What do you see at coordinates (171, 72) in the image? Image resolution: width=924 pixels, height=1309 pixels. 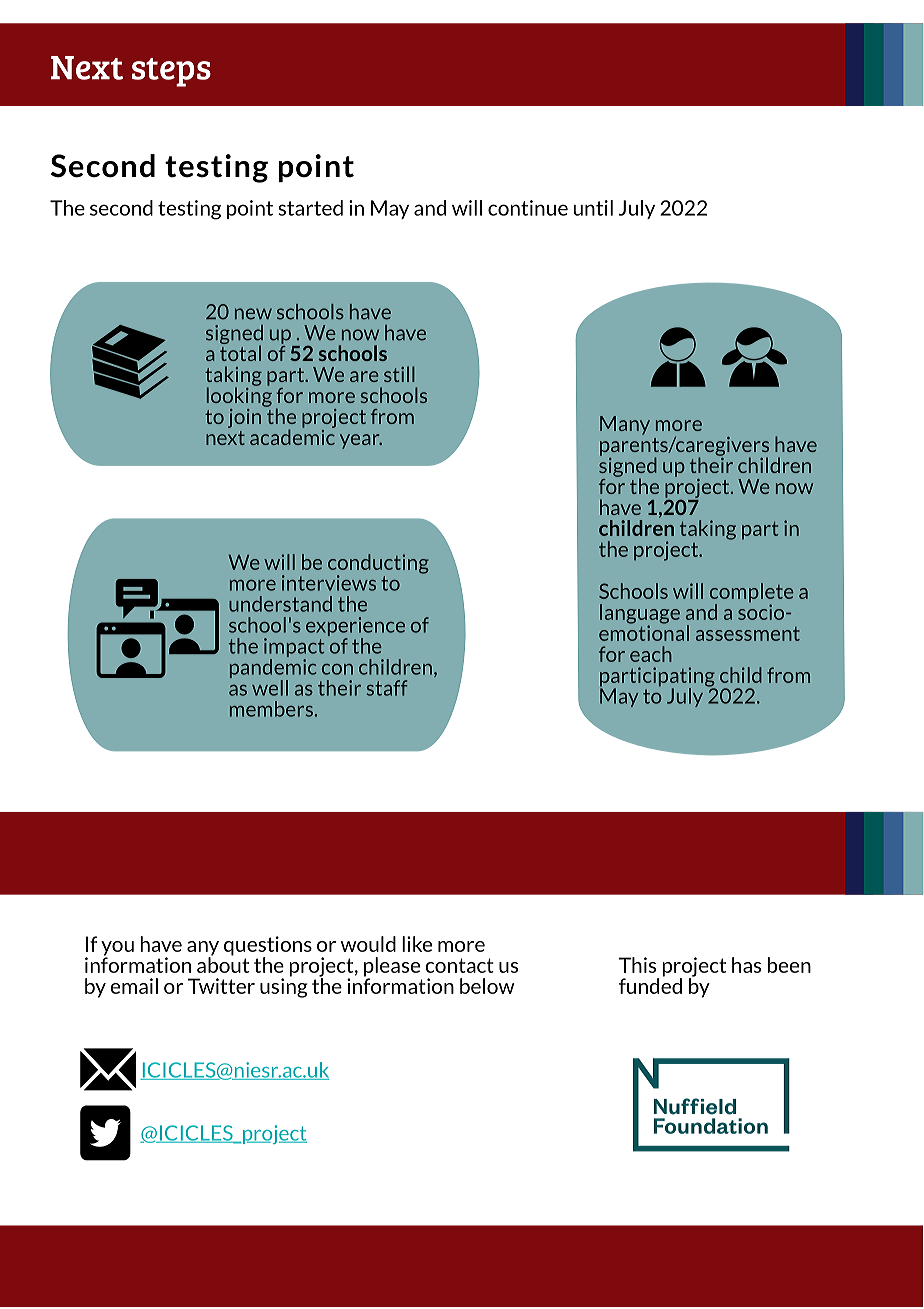 I see `steps` at bounding box center [171, 72].
